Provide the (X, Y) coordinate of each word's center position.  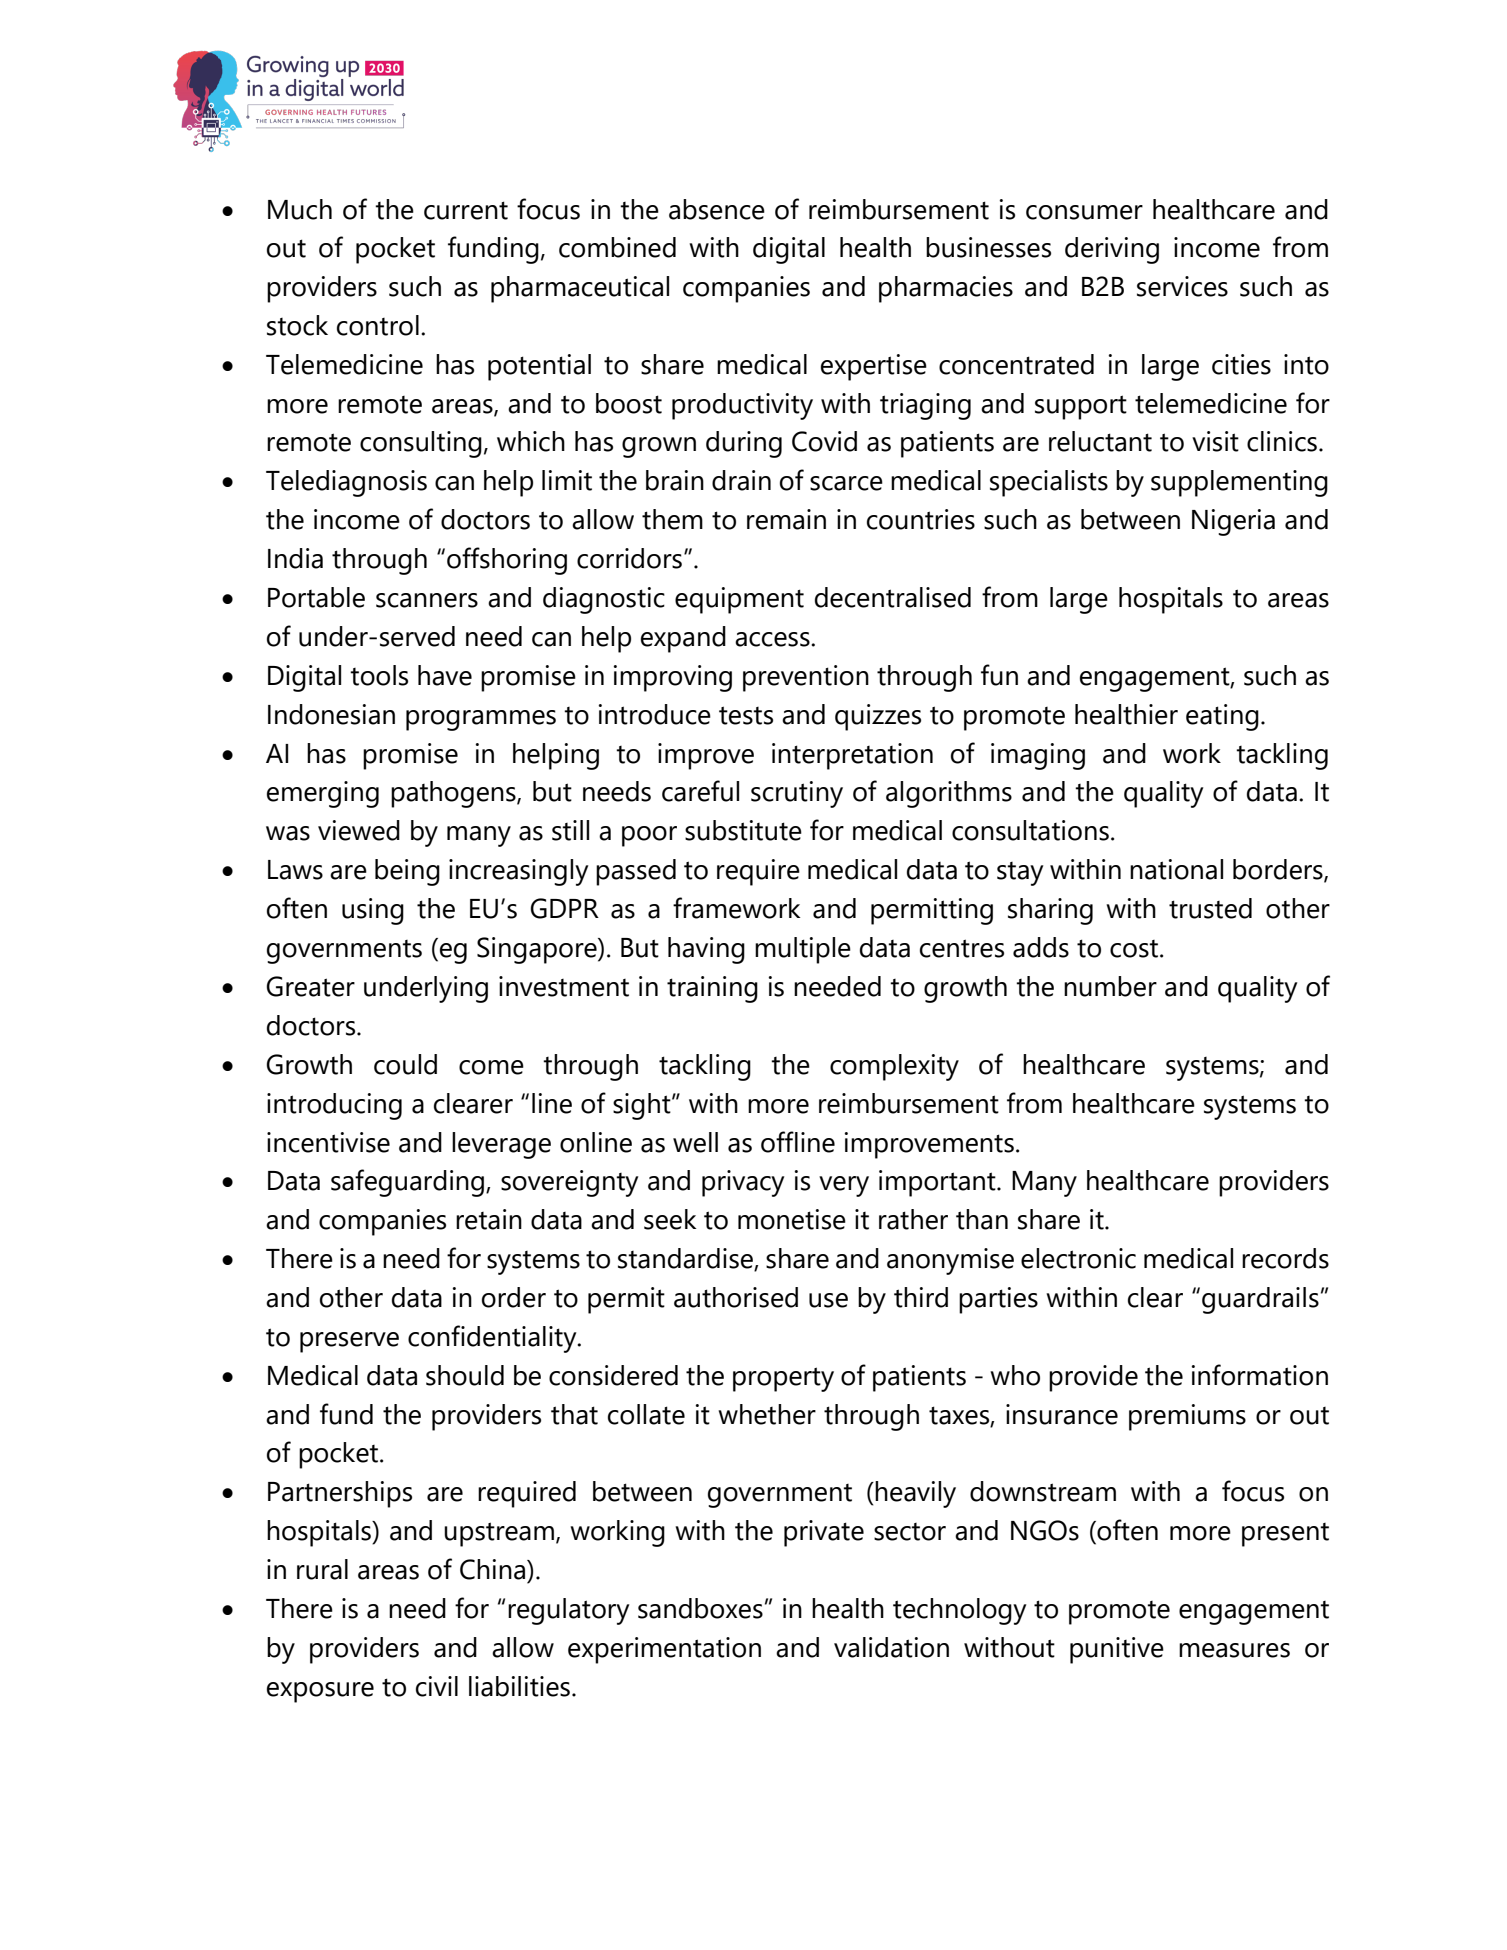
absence (717, 209)
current (466, 210)
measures (1234, 1650)
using (373, 911)
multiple (803, 950)
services (1182, 286)
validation (891, 1647)
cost (1134, 949)
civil (437, 1686)
